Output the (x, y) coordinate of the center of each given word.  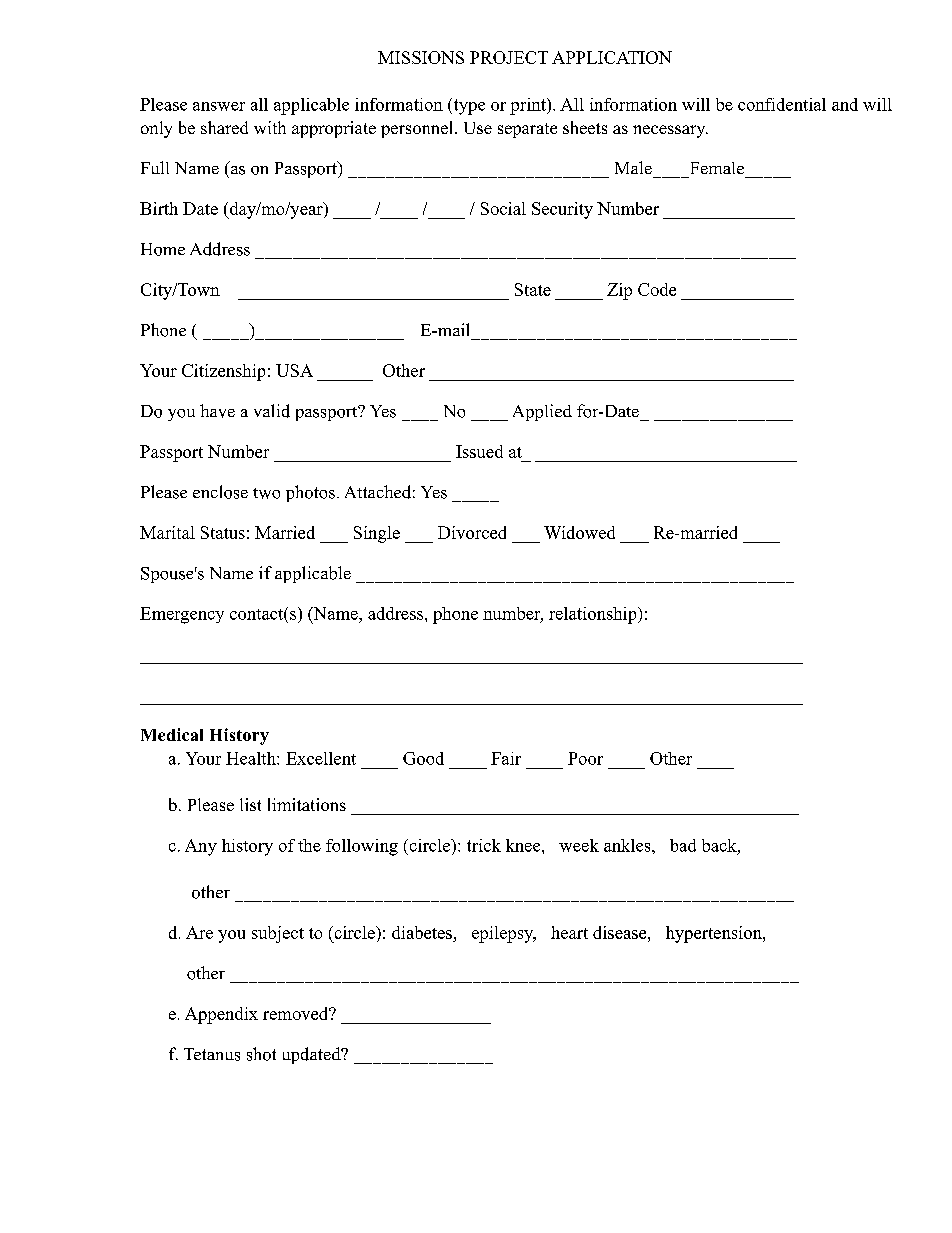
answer (219, 106)
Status (223, 532)
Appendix (221, 1015)
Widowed (579, 532)
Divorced (472, 532)
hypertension (715, 934)
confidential (782, 104)
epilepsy (504, 934)
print (529, 106)
